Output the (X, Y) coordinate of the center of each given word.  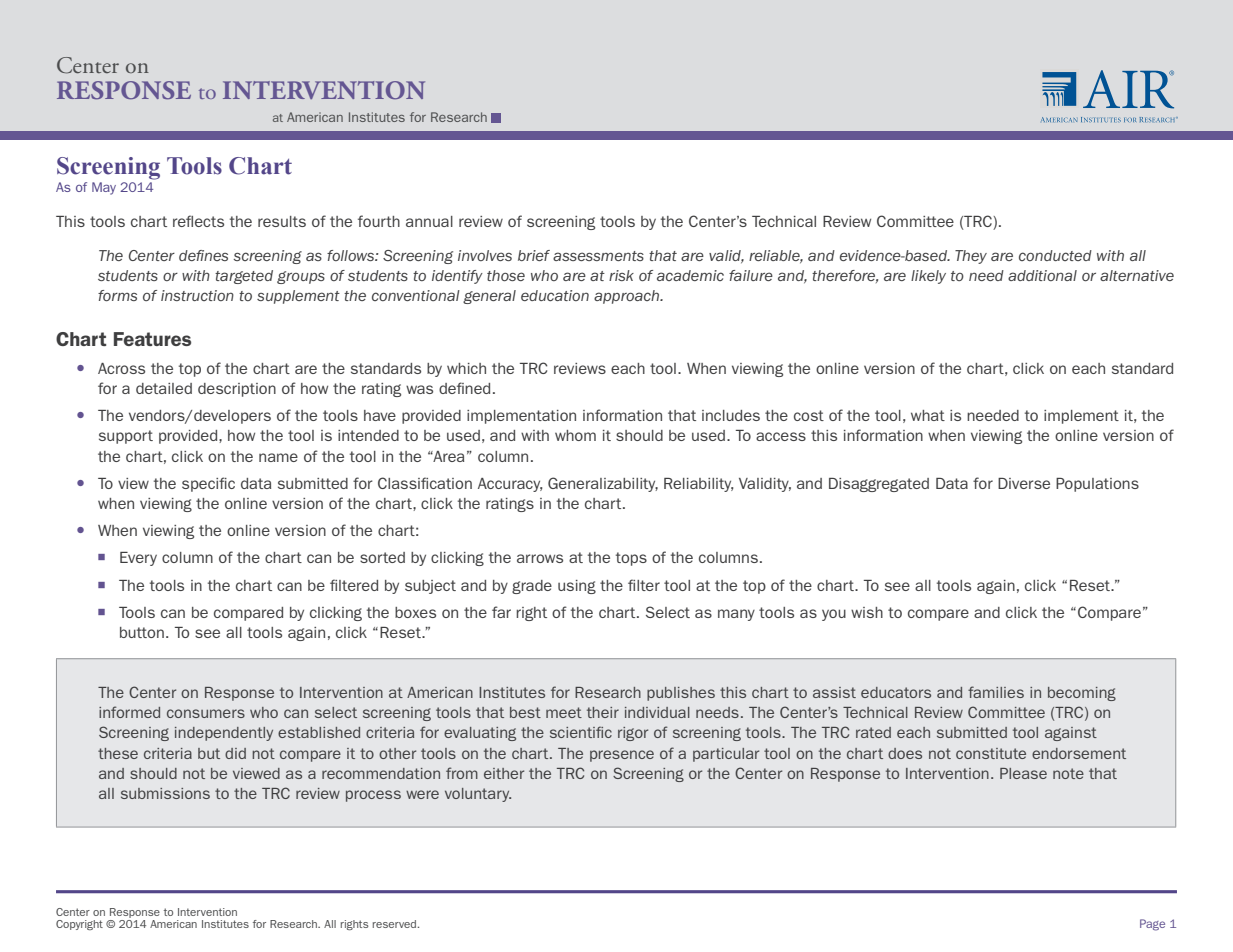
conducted (1055, 255)
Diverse (1024, 483)
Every (138, 559)
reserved (394, 924)
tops (631, 559)
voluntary (478, 795)
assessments (598, 256)
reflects (198, 221)
